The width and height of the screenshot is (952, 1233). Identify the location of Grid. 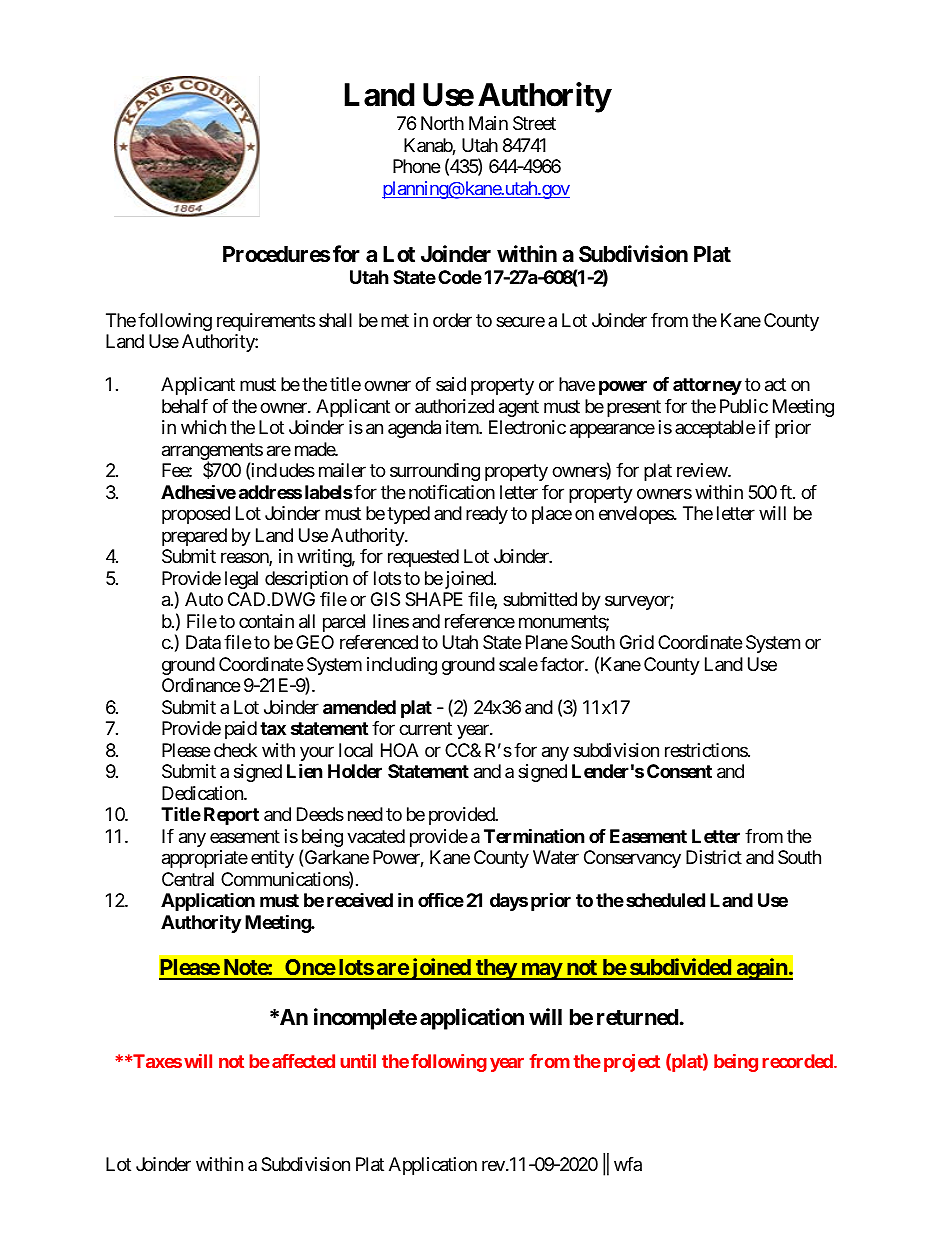
(637, 642).
